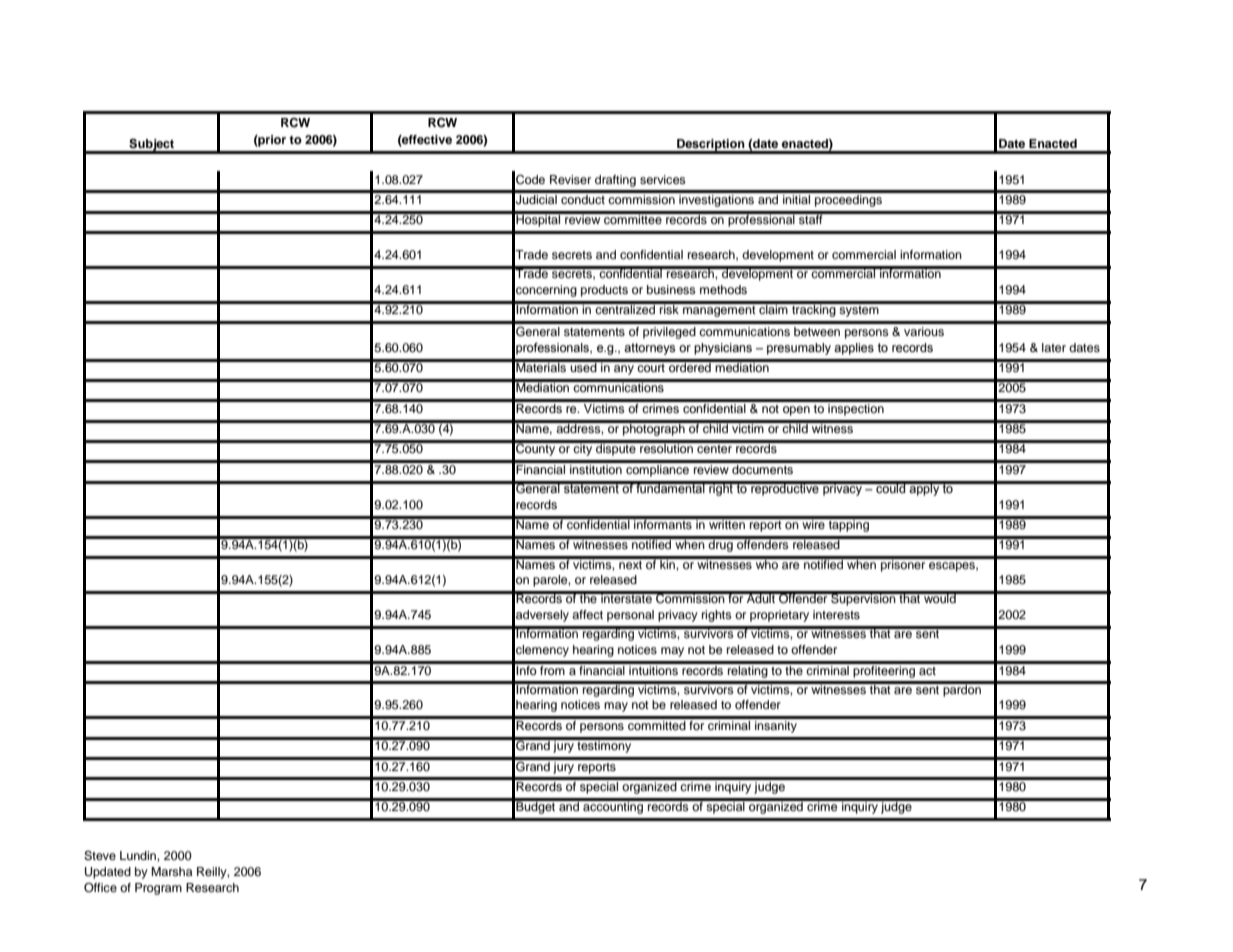 This screenshot has height=952, width=1233. Describe the element at coordinates (171, 871) in the screenshot. I see `Marsha` at that location.
